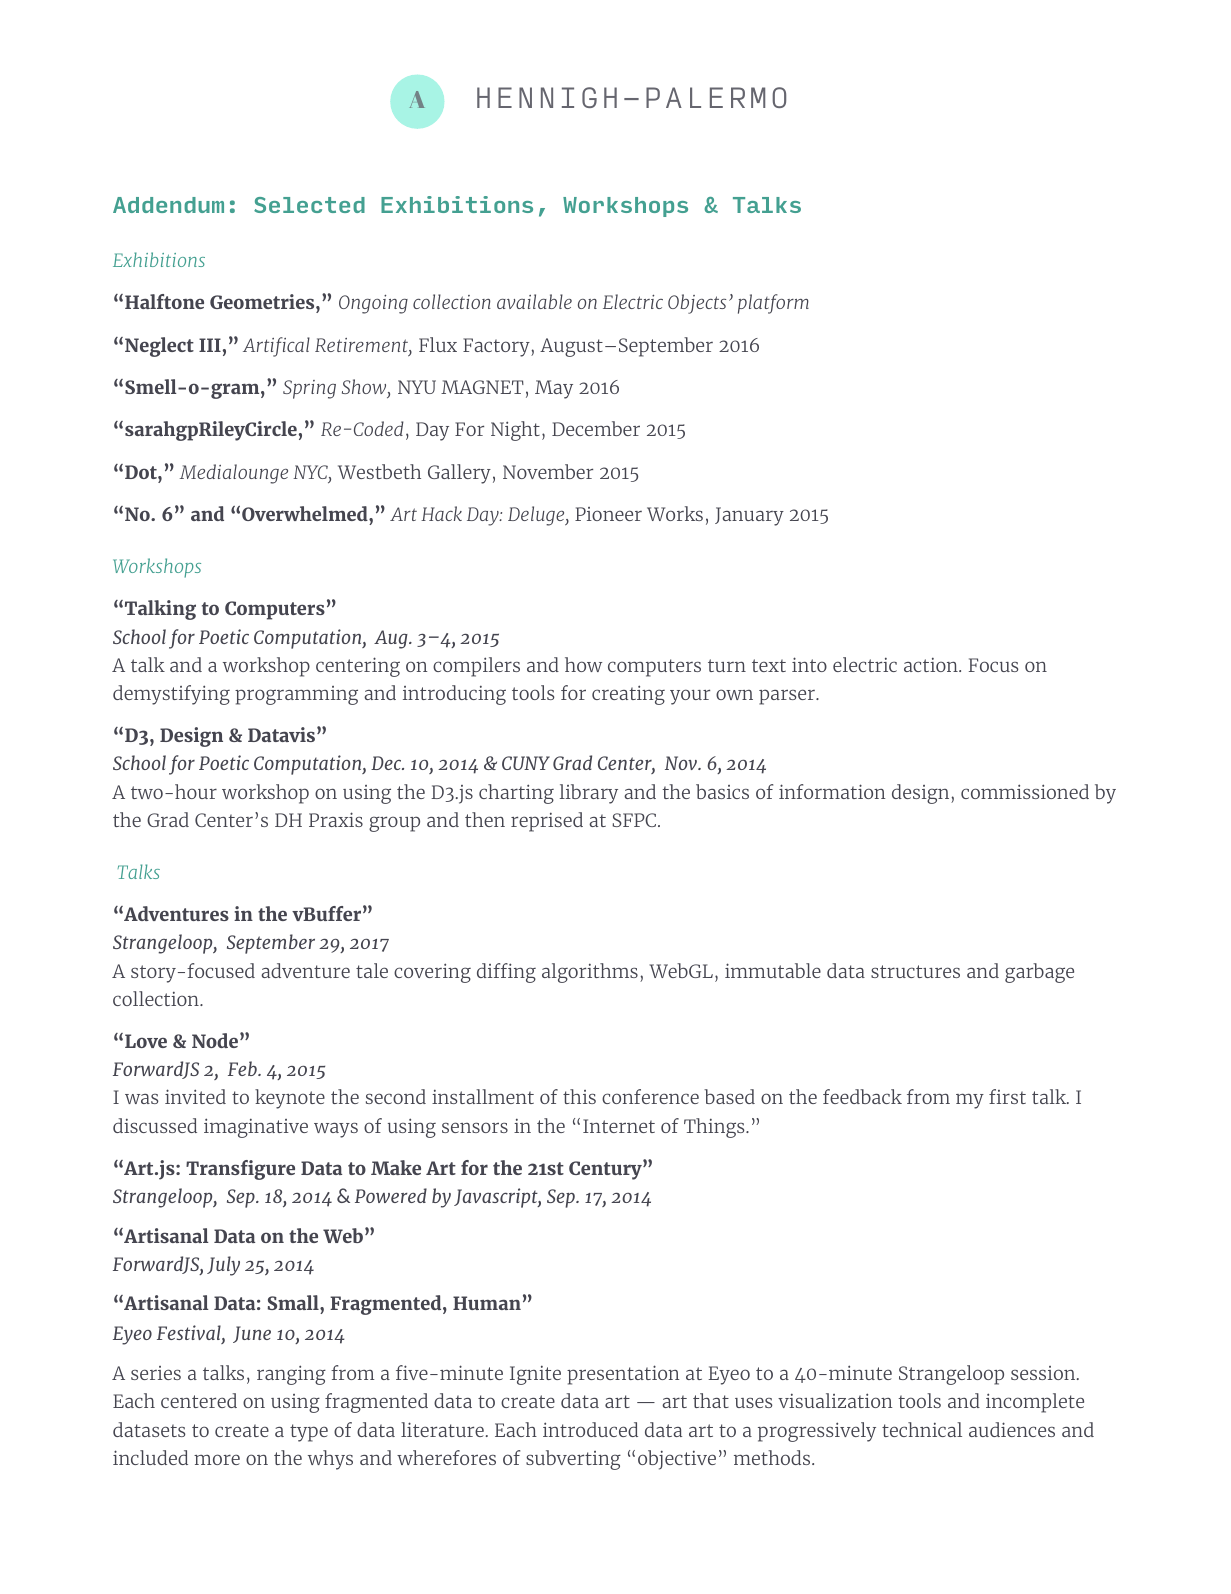 The height and width of the page is (1594, 1231). What do you see at coordinates (309, 205) in the page?
I see `Selected` at bounding box center [309, 205].
